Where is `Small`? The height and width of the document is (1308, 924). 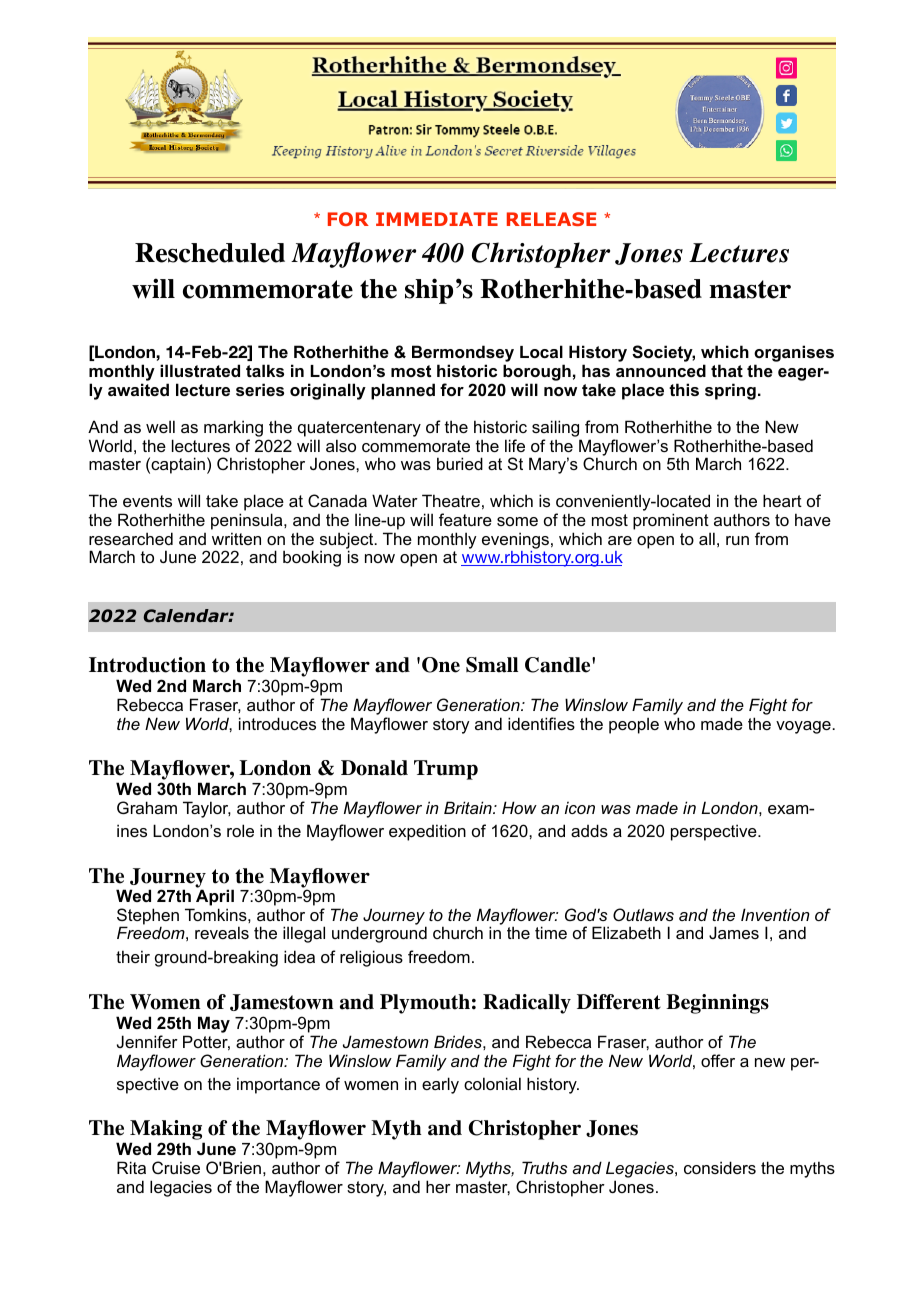 Small is located at coordinates (492, 665).
